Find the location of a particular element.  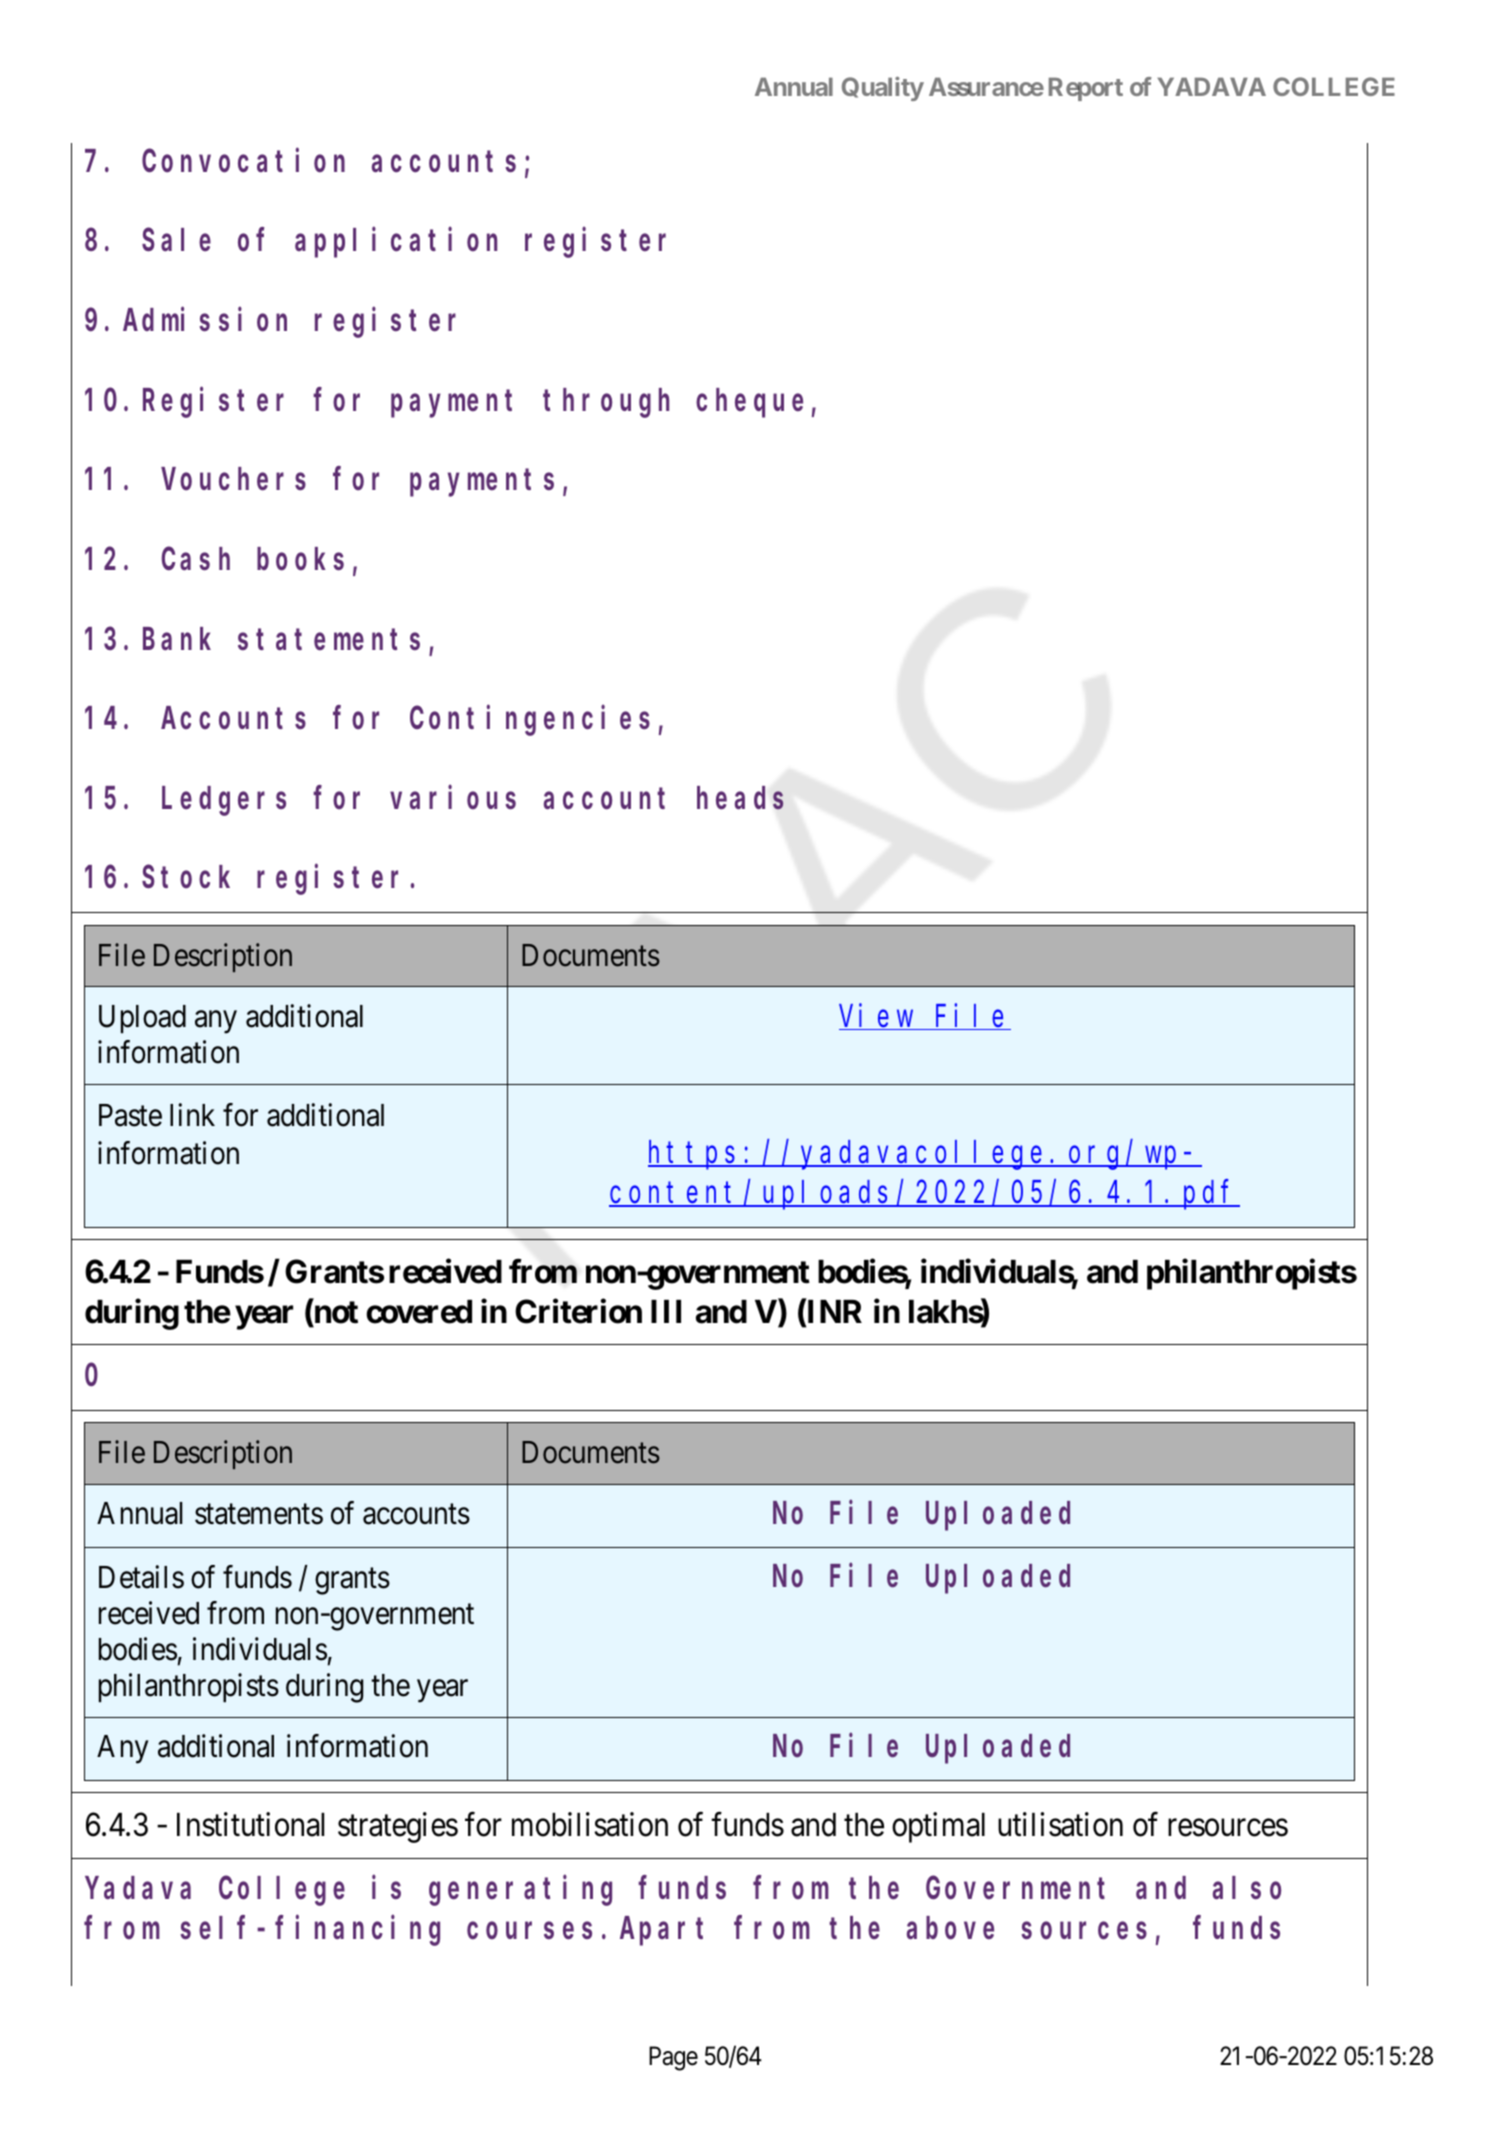

Institutional is located at coordinates (250, 1824).
